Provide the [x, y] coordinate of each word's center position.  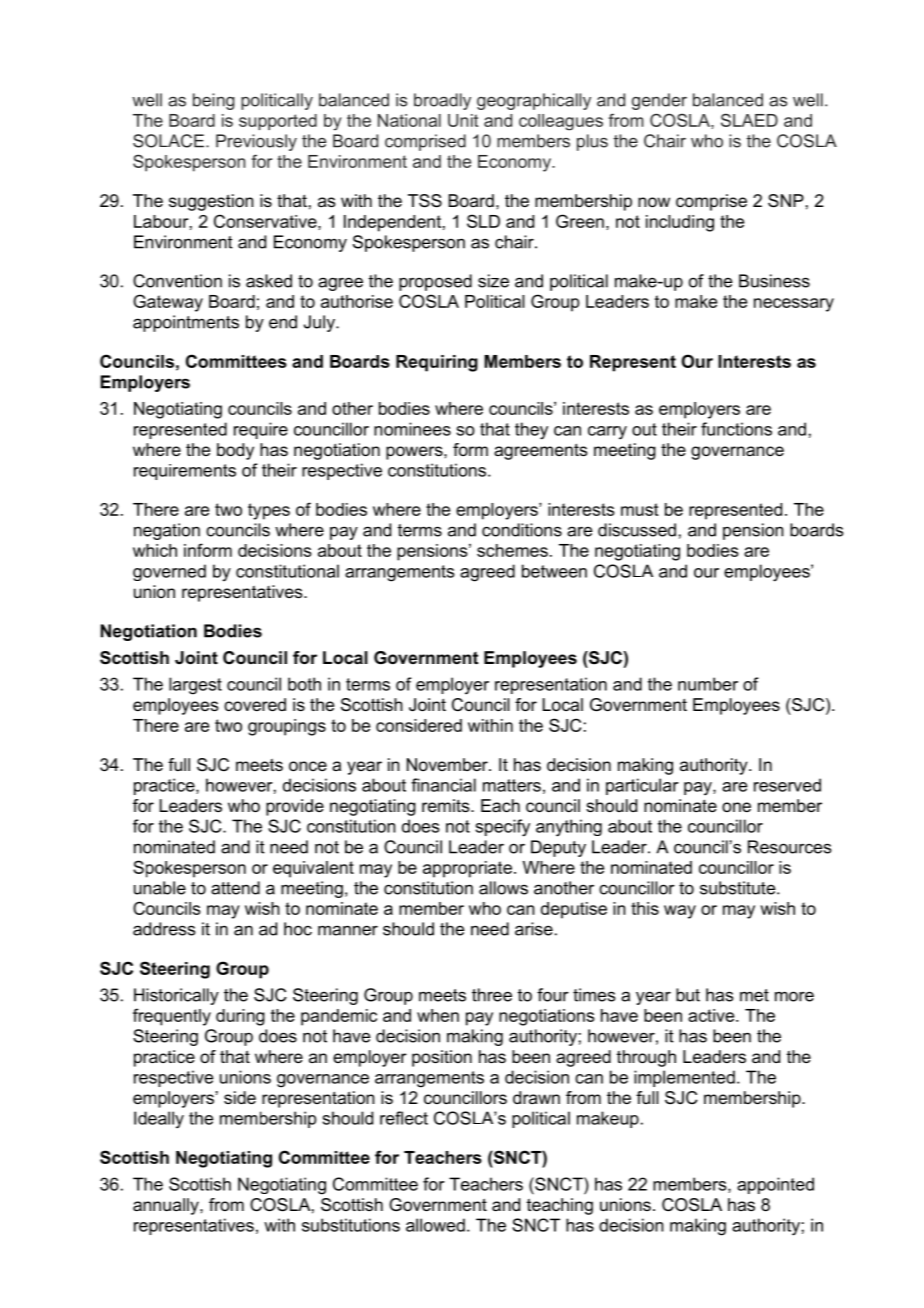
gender [659, 101]
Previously [256, 142]
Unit [463, 120]
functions [736, 429]
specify [502, 828]
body [235, 451]
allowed [435, 1225]
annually [167, 1206]
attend [235, 888]
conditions [522, 530]
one [736, 807]
